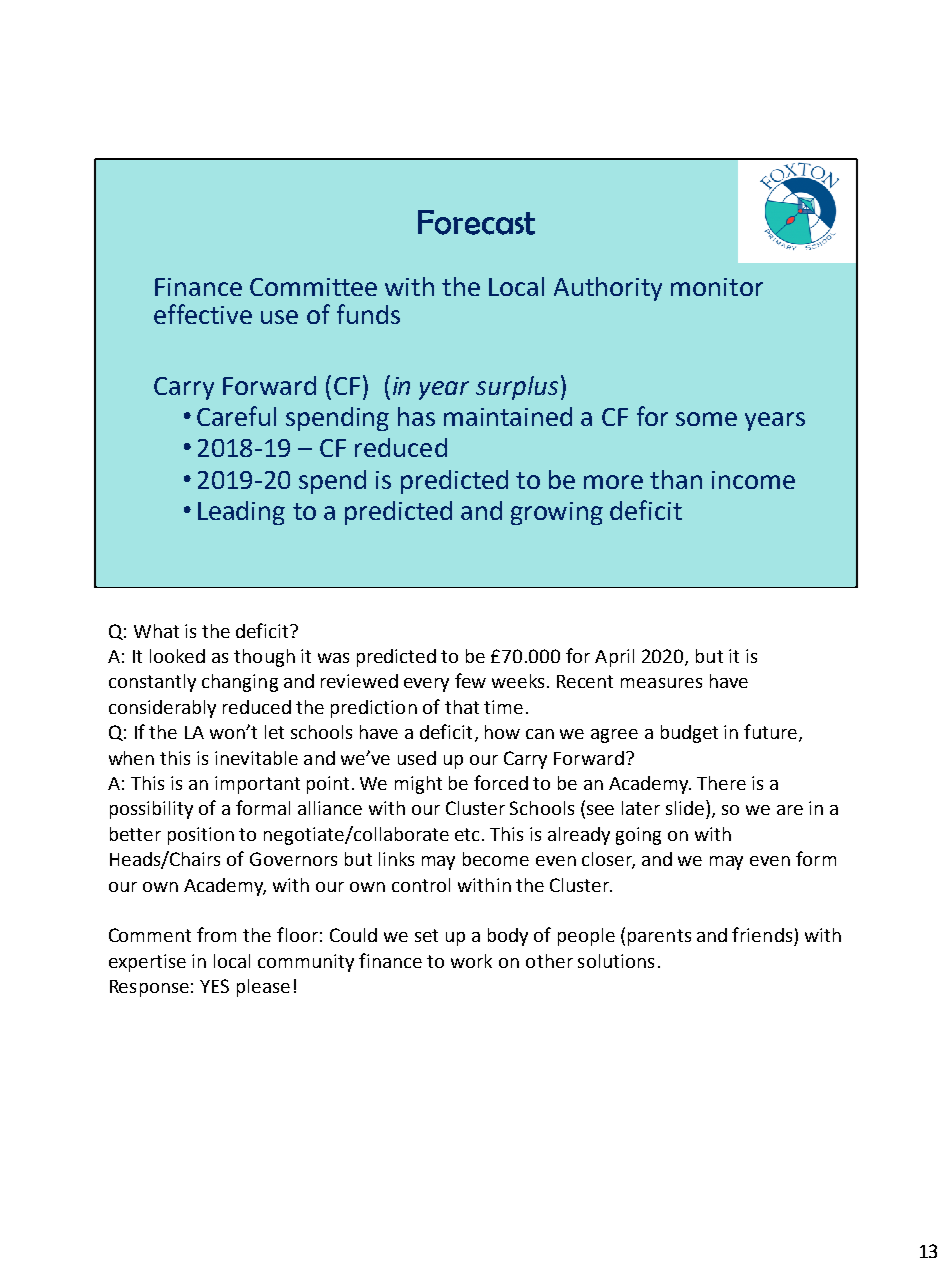 The width and height of the document is (952, 1270). Describe the element at coordinates (470, 680) in the document. I see `few` at that location.
